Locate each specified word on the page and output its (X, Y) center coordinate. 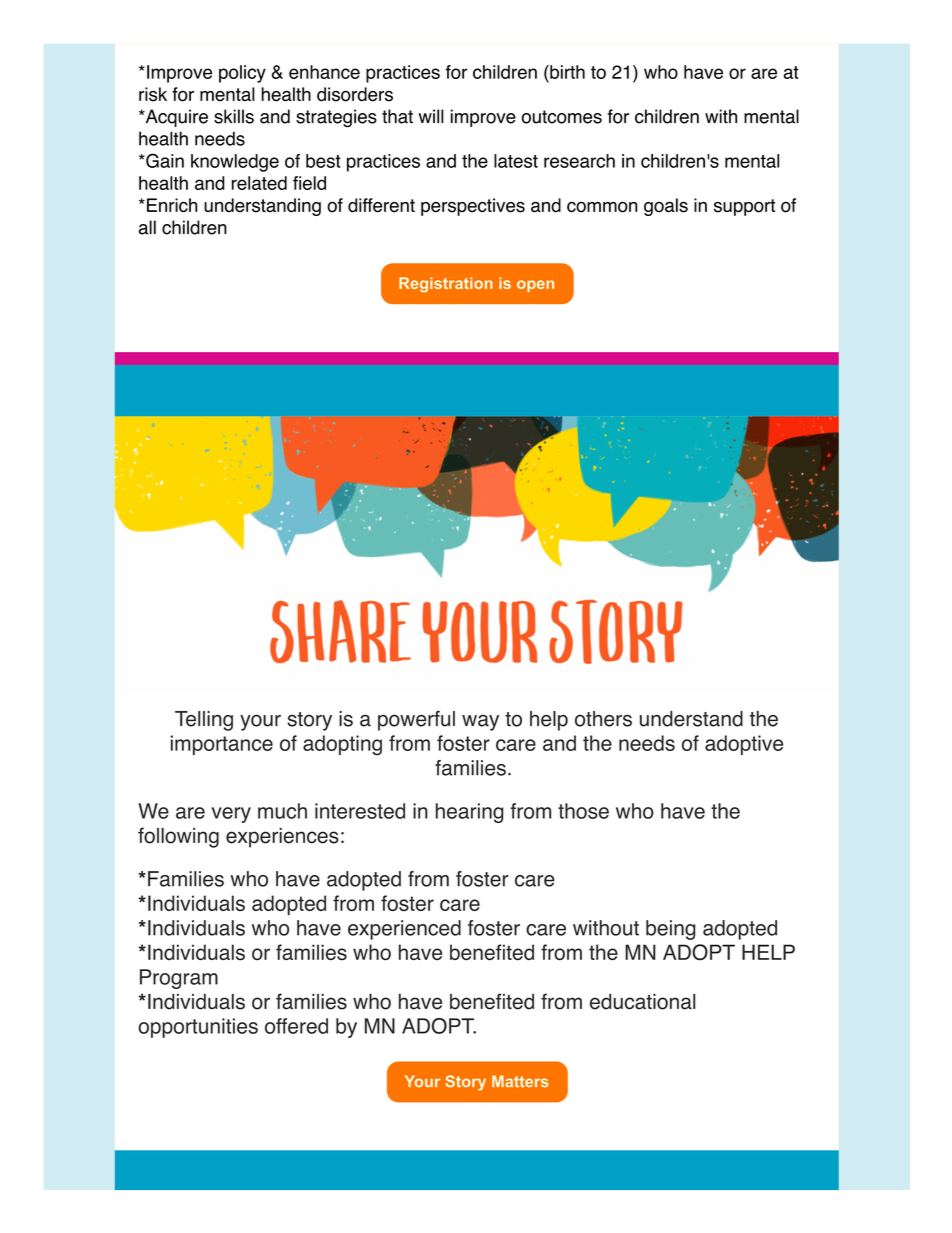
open (535, 286)
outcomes (562, 117)
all (147, 227)
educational (642, 1001)
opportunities (198, 1028)
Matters (520, 1081)
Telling (204, 721)
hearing (469, 813)
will (431, 116)
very (231, 815)
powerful (416, 720)
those (583, 811)
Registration (446, 284)
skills (234, 116)
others (603, 719)
